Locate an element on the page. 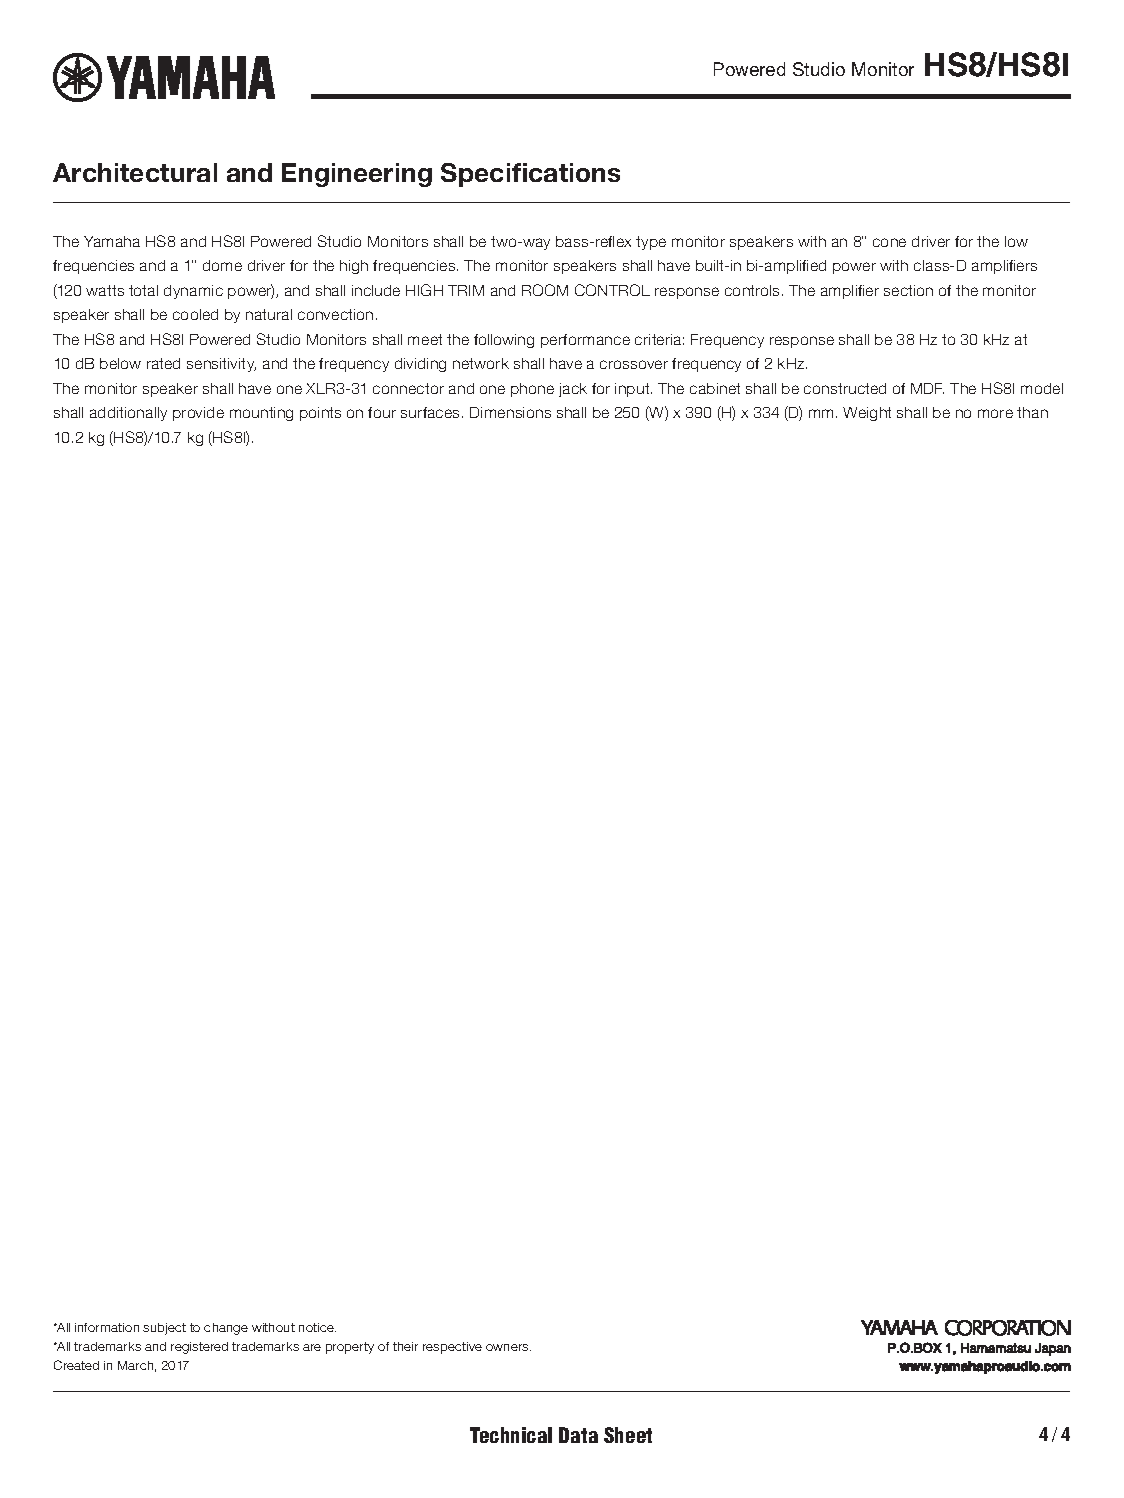 The width and height of the image is (1124, 1498). cone is located at coordinates (889, 242).
